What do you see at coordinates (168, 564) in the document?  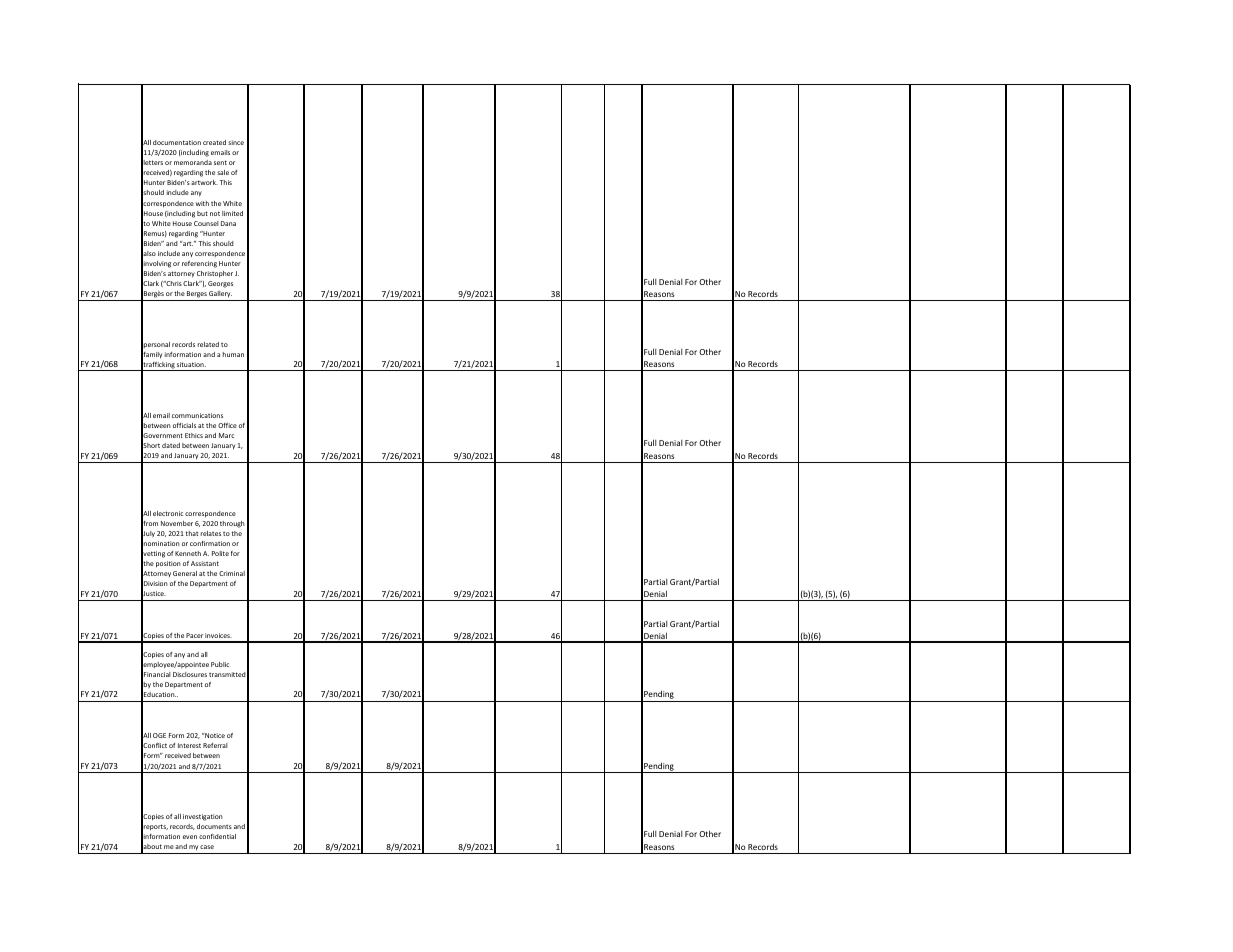 I see `position` at bounding box center [168, 564].
